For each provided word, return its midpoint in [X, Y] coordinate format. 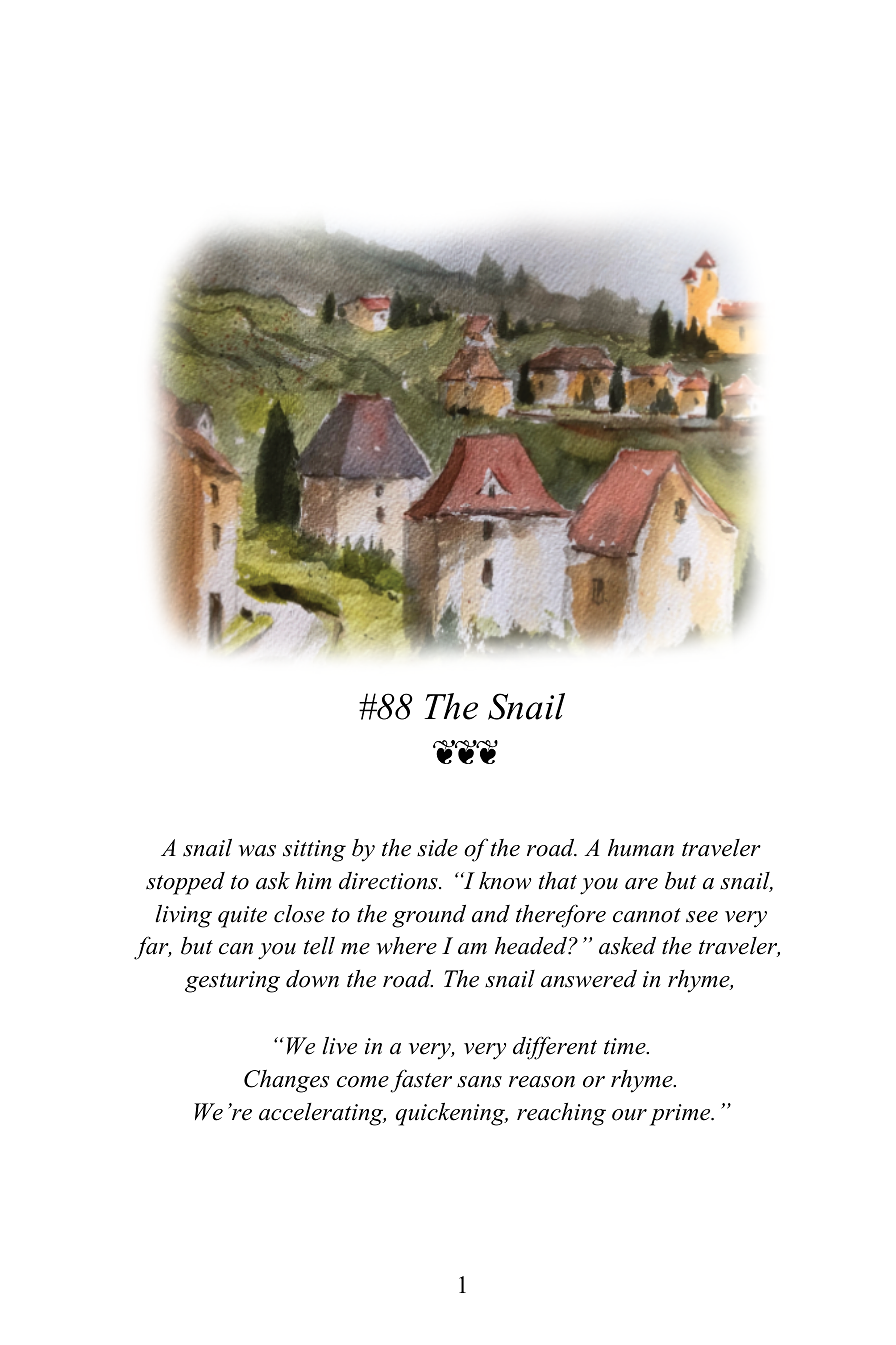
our [629, 1115]
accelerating [322, 1114]
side [437, 848]
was [257, 851]
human [641, 848]
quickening [452, 1114]
